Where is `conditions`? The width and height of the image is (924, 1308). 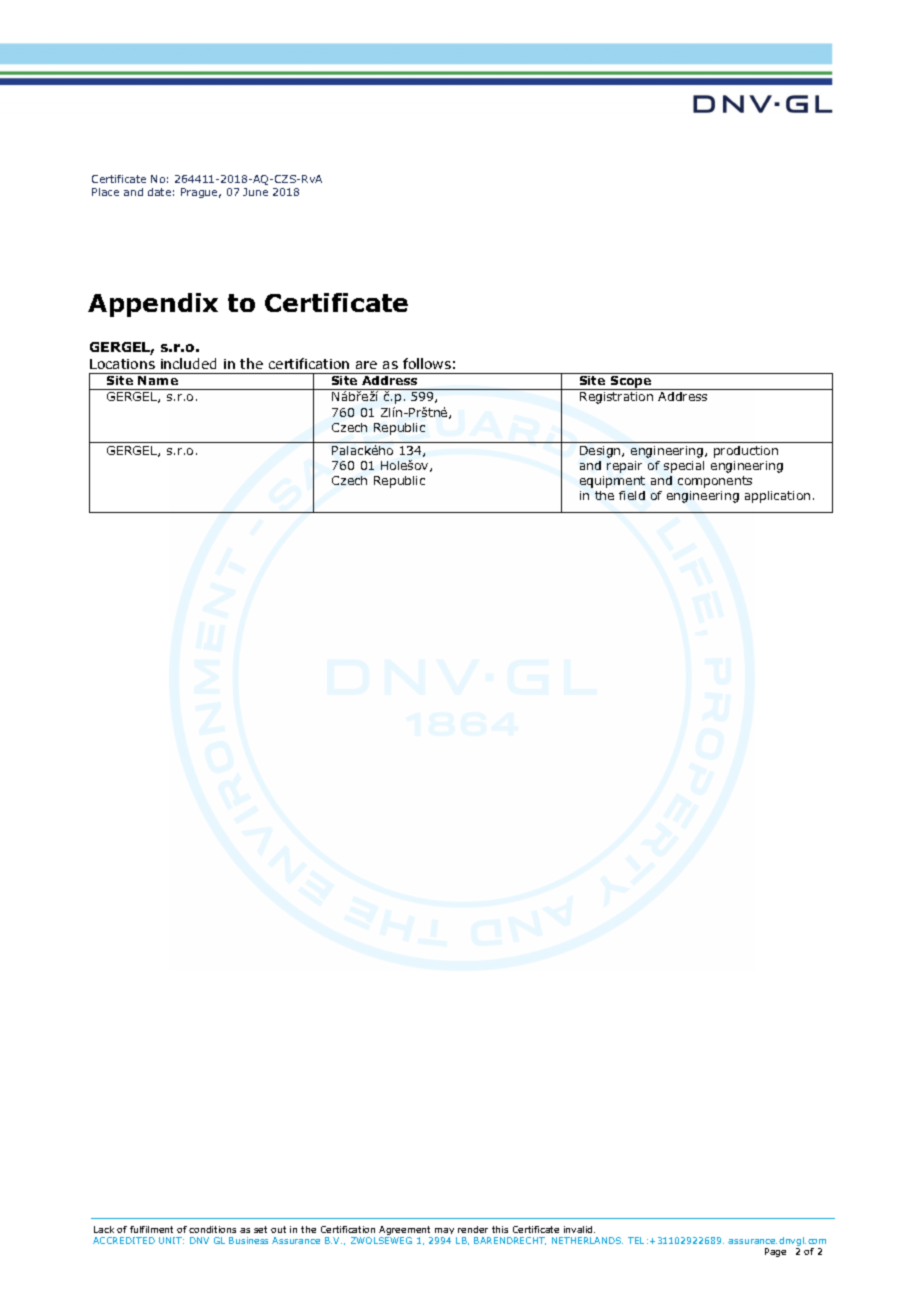 conditions is located at coordinates (212, 1229).
